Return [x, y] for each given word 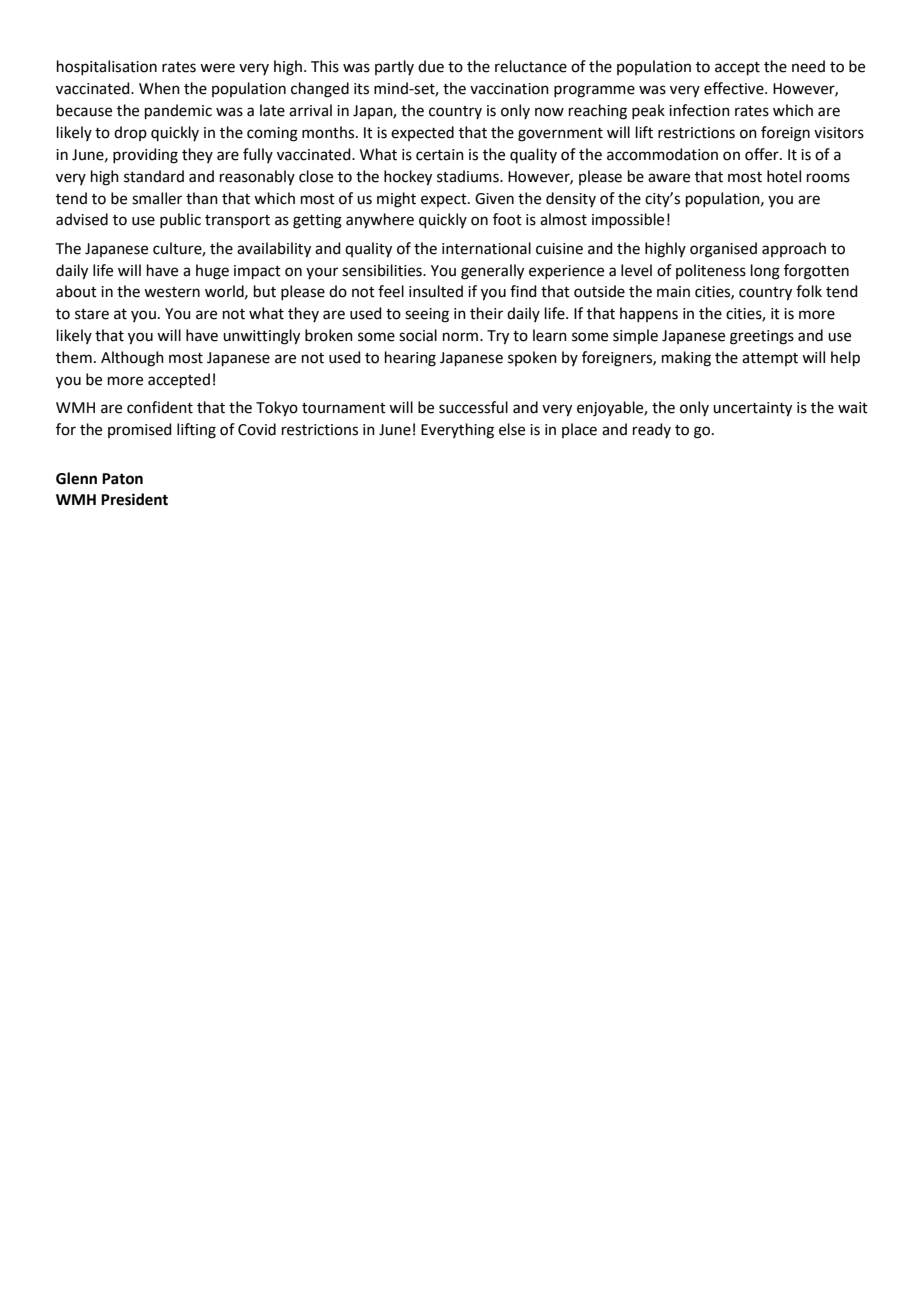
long [765, 272]
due [431, 66]
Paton [122, 479]
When [159, 88]
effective [735, 88]
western [172, 292]
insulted [436, 291]
